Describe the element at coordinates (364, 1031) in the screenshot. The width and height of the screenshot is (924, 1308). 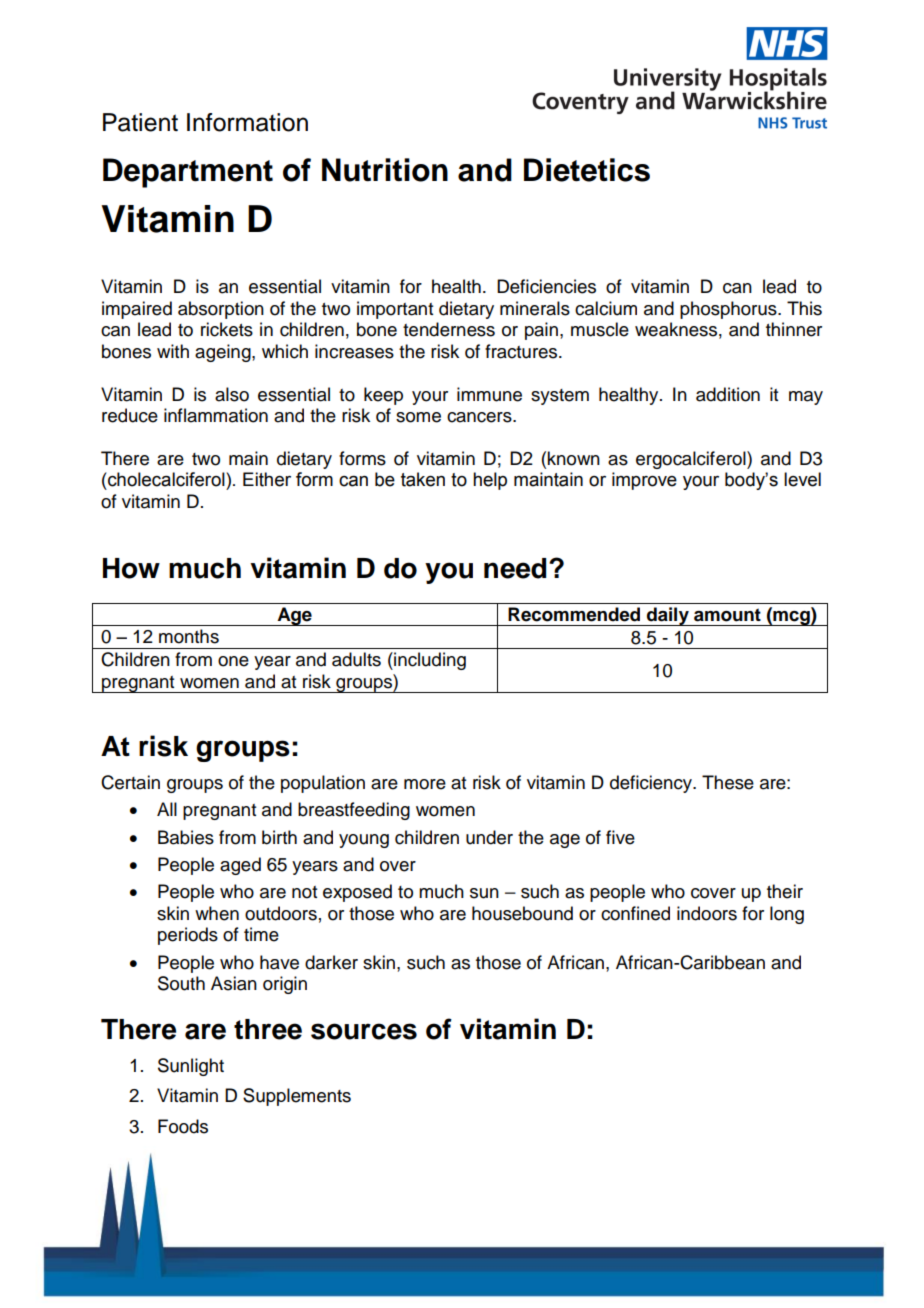
I see `sources` at that location.
